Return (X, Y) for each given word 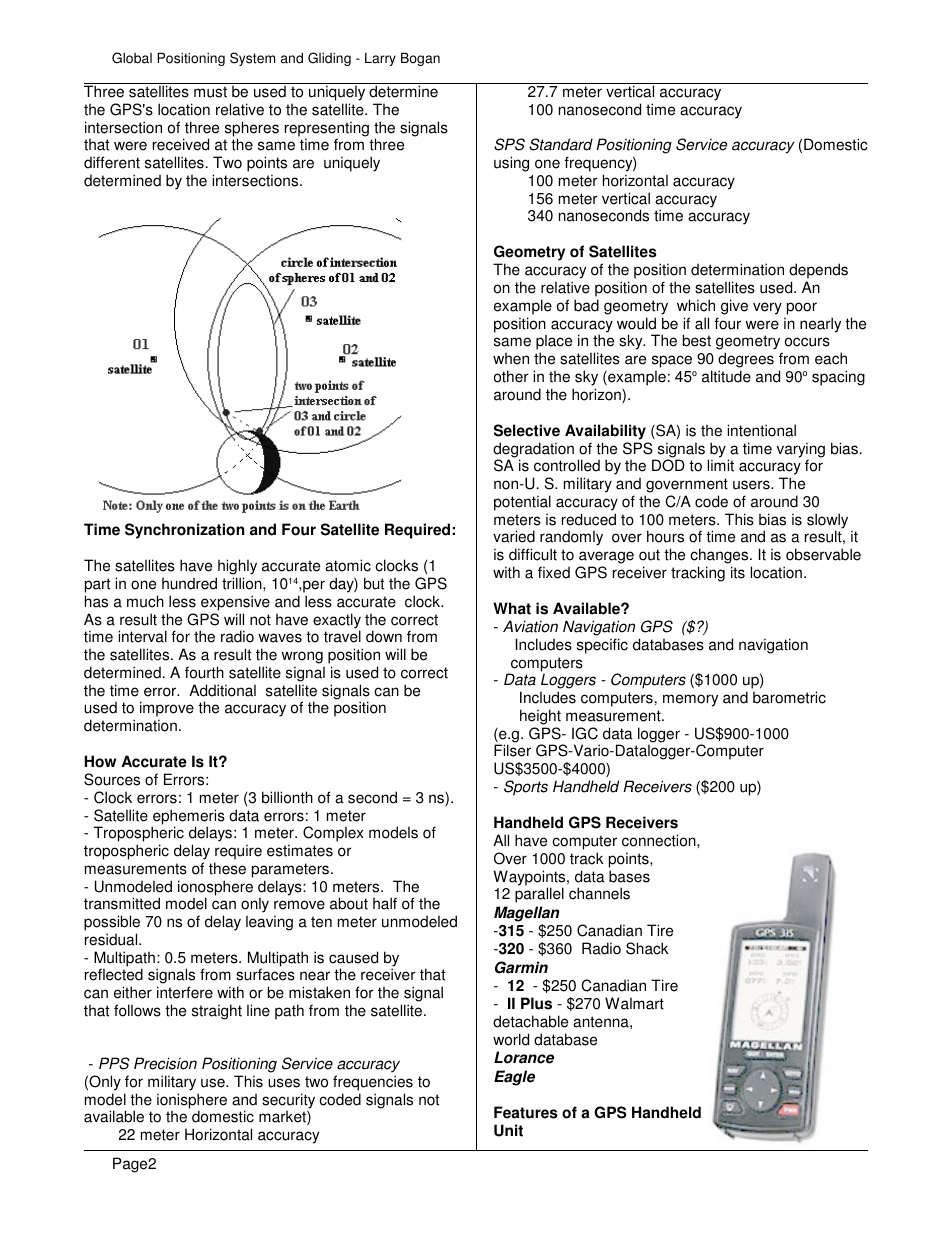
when (511, 358)
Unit (508, 1130)
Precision (165, 1063)
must (210, 92)
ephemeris (188, 818)
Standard (561, 144)
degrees (746, 361)
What (512, 608)
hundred (189, 583)
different (112, 162)
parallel (539, 895)
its (738, 572)
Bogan (420, 59)
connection (660, 840)
